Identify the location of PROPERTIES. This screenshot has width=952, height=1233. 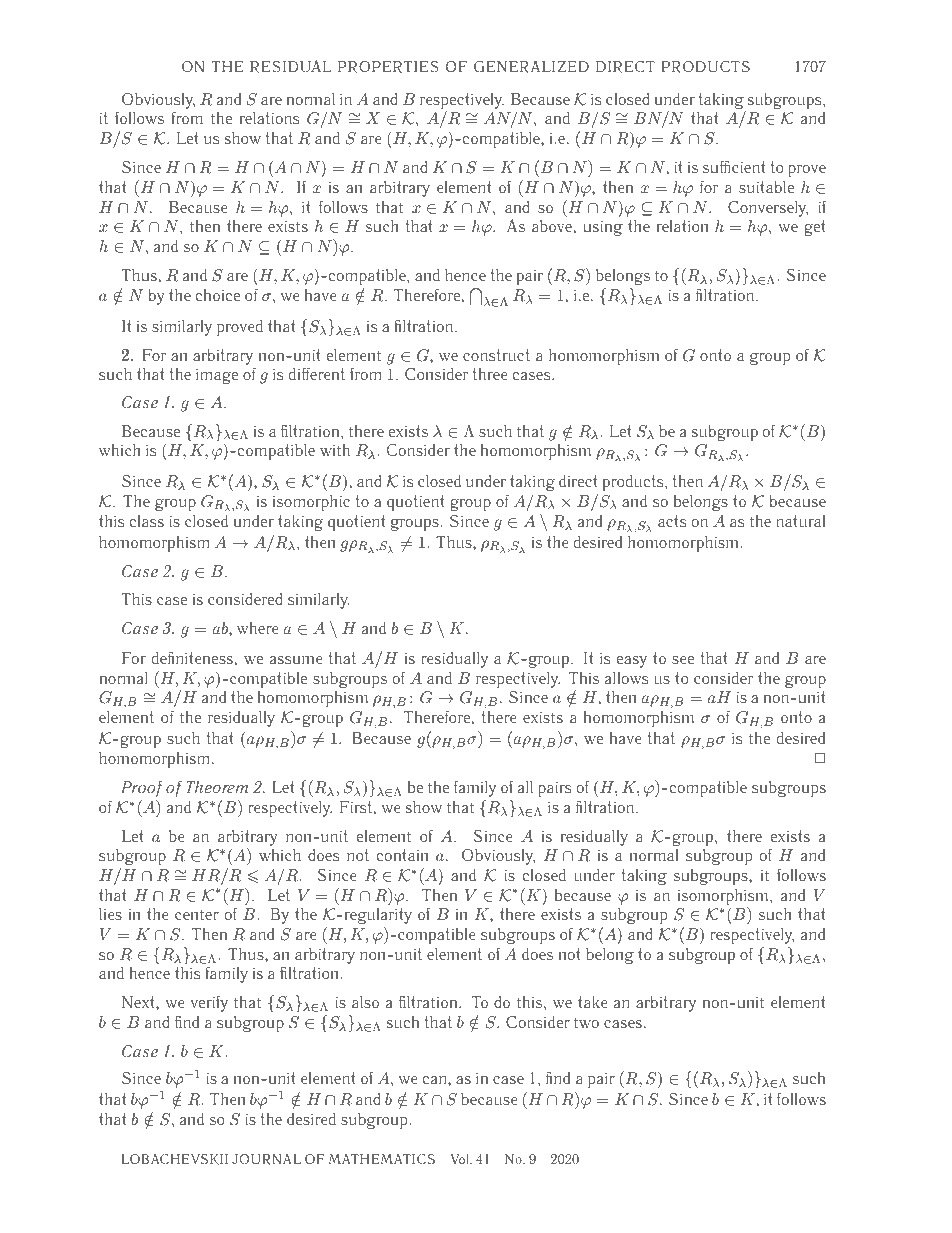
(388, 67).
